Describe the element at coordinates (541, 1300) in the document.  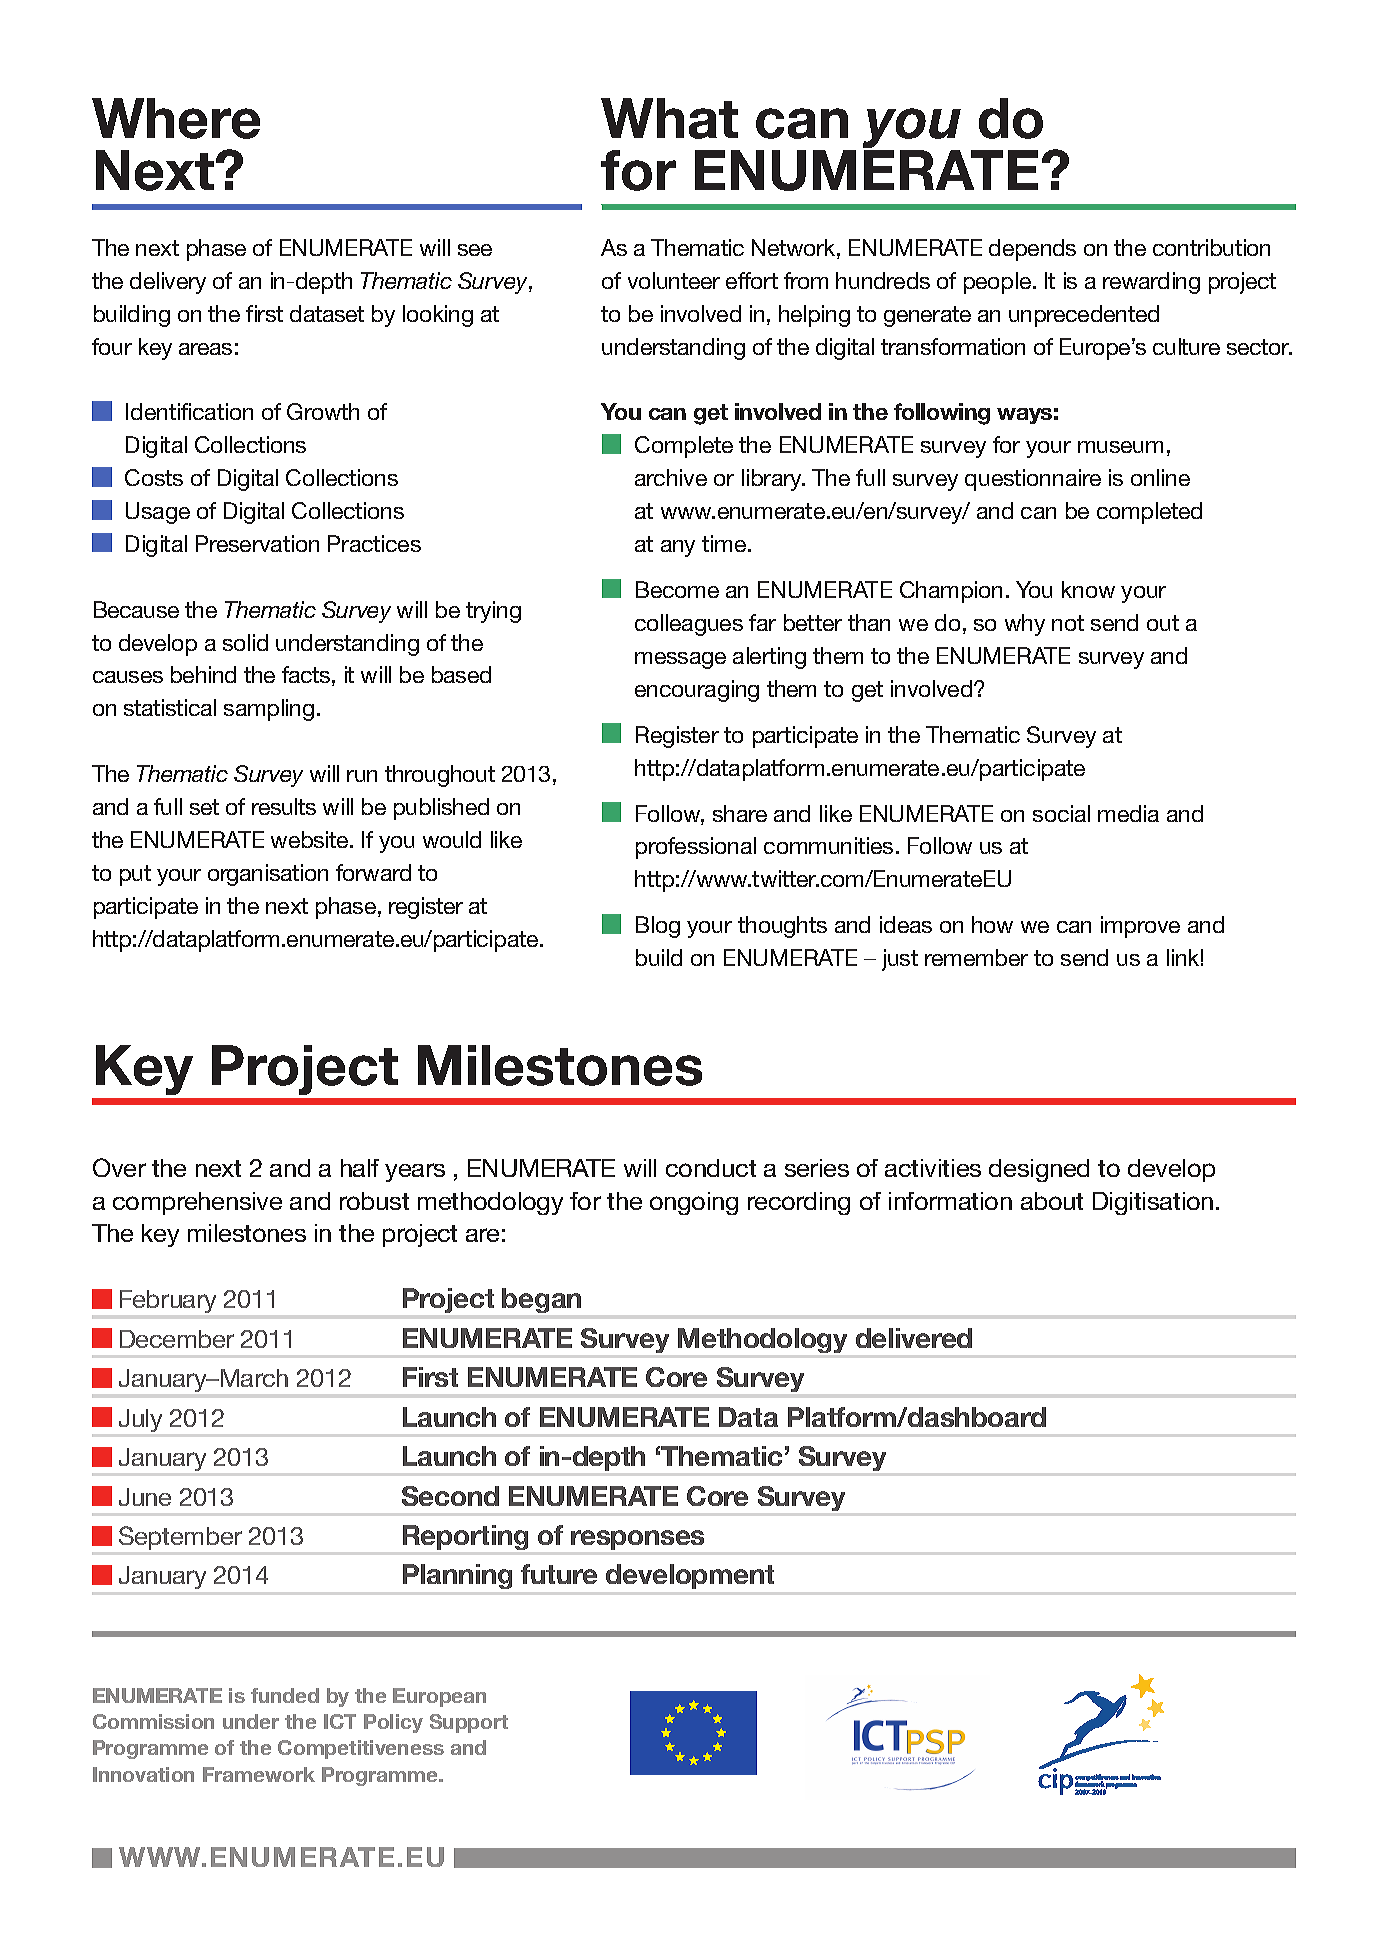
I see `began` at that location.
